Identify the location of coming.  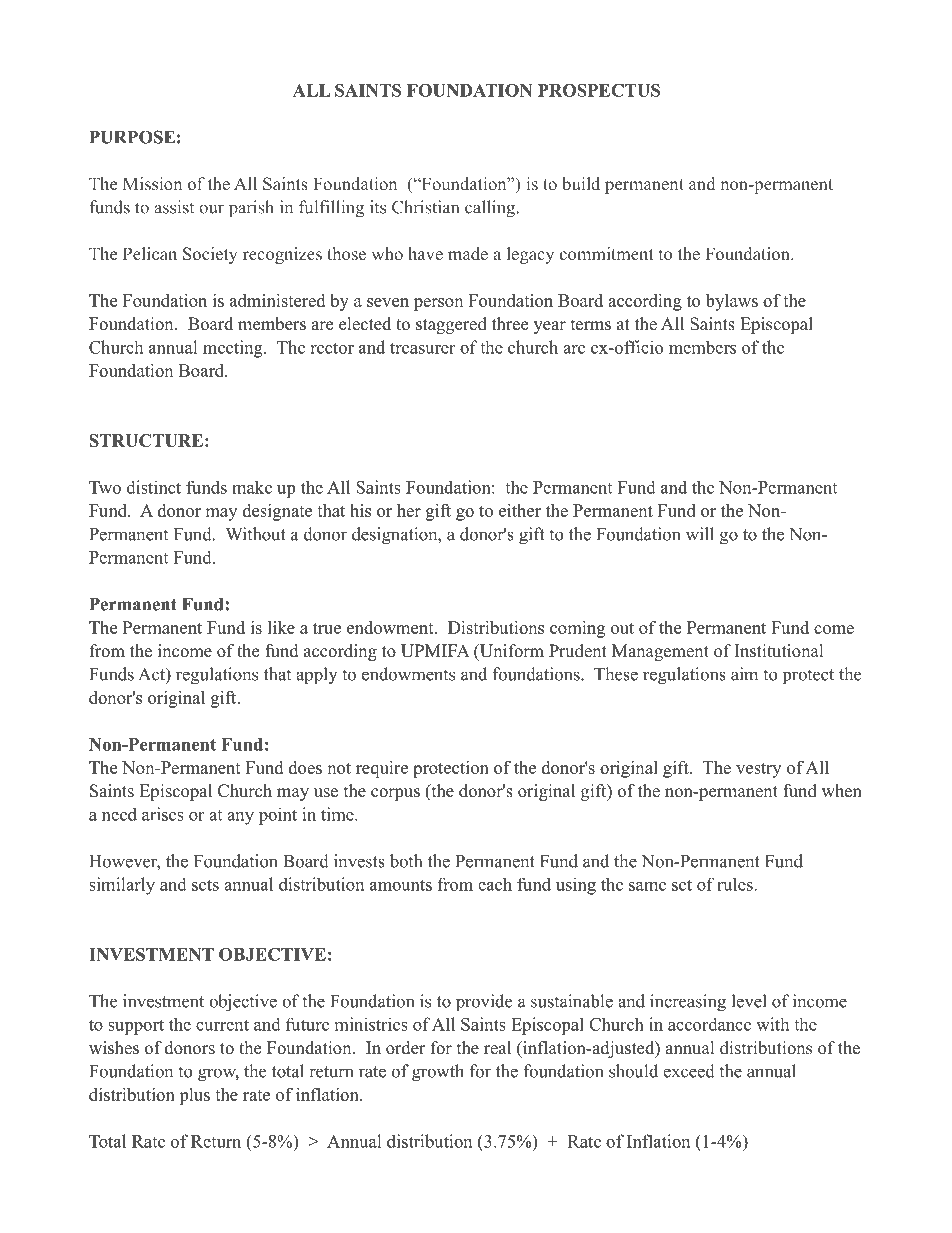
(577, 629).
